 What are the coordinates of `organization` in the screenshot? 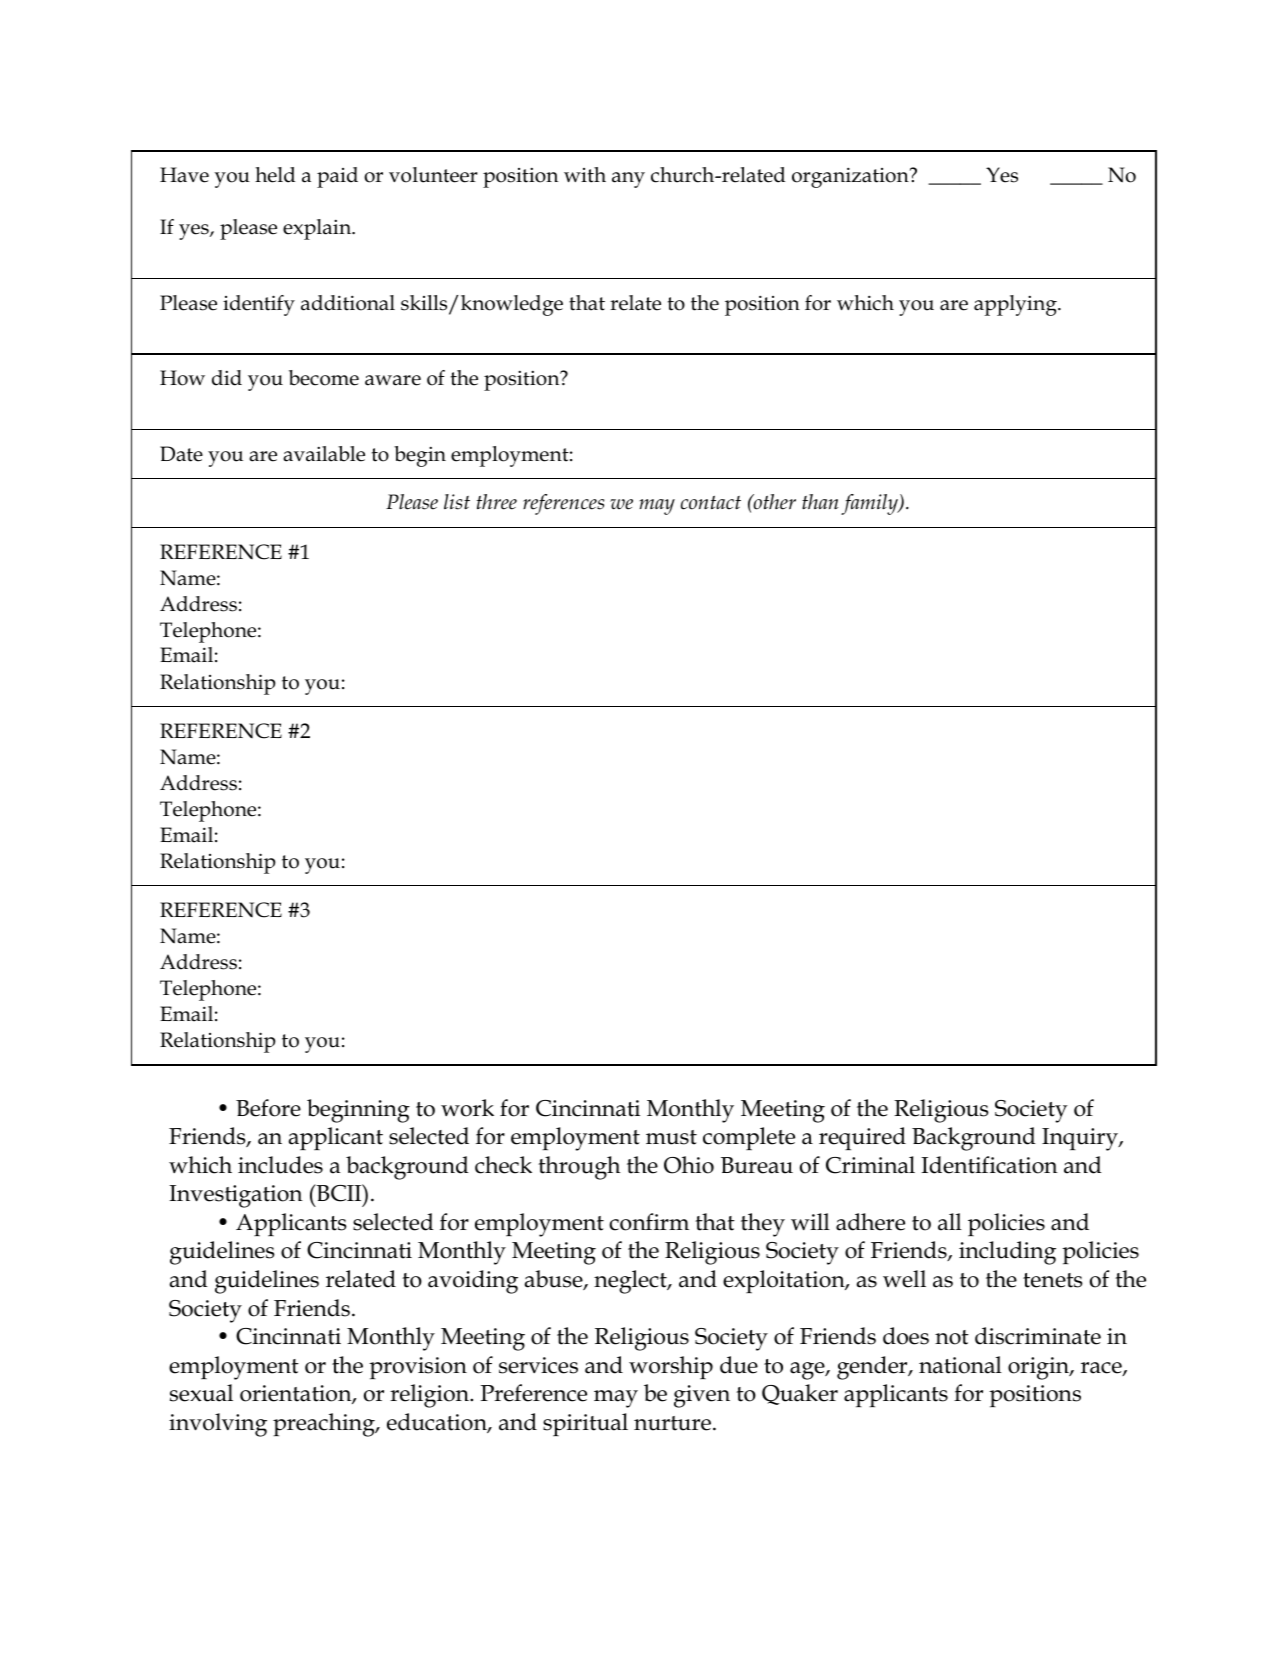 It's located at (851, 177).
